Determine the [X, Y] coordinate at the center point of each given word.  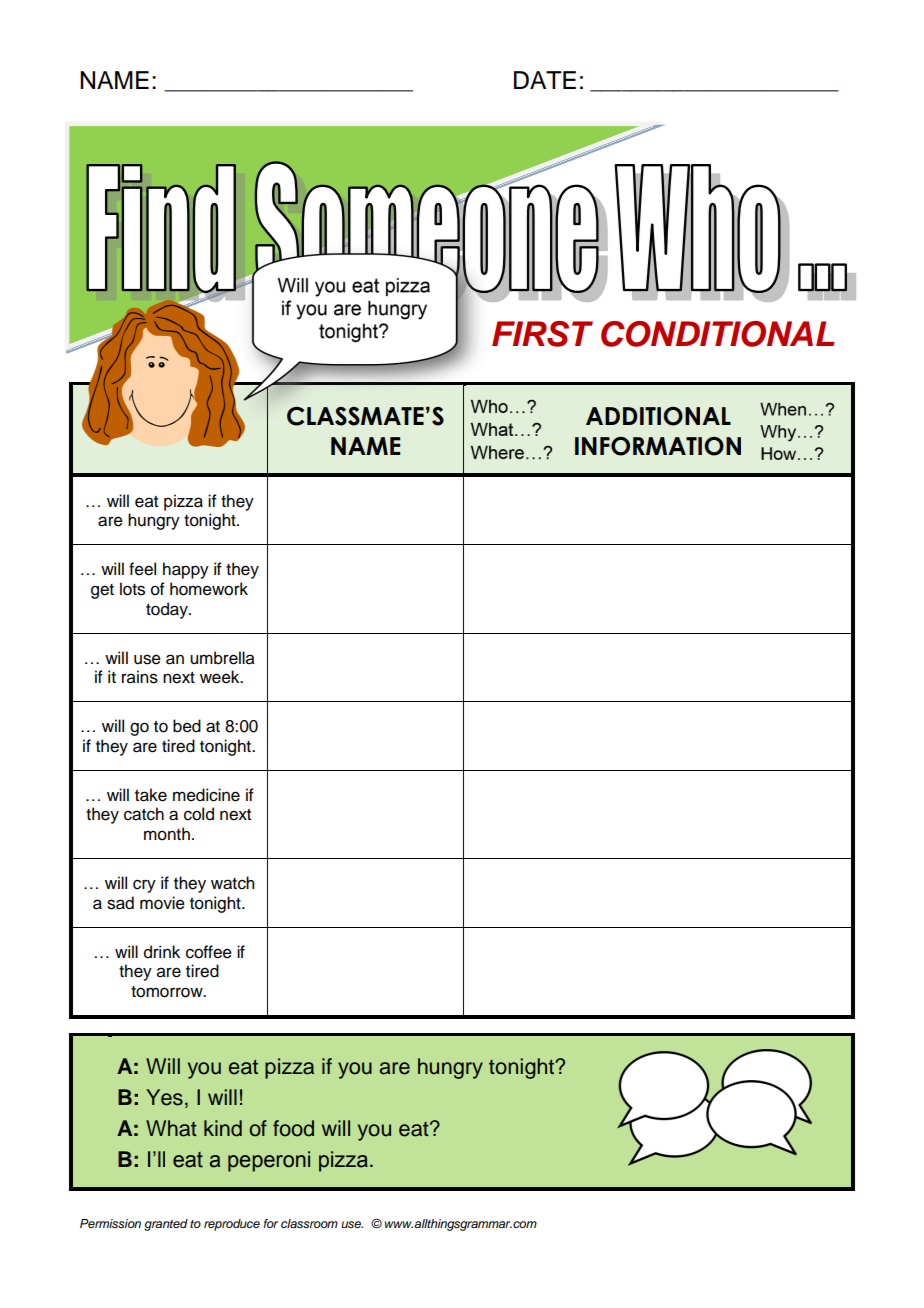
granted [166, 1225]
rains [140, 677]
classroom [309, 1223]
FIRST [542, 334]
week [221, 677]
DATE [545, 80]
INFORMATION [658, 446]
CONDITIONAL [718, 334]
